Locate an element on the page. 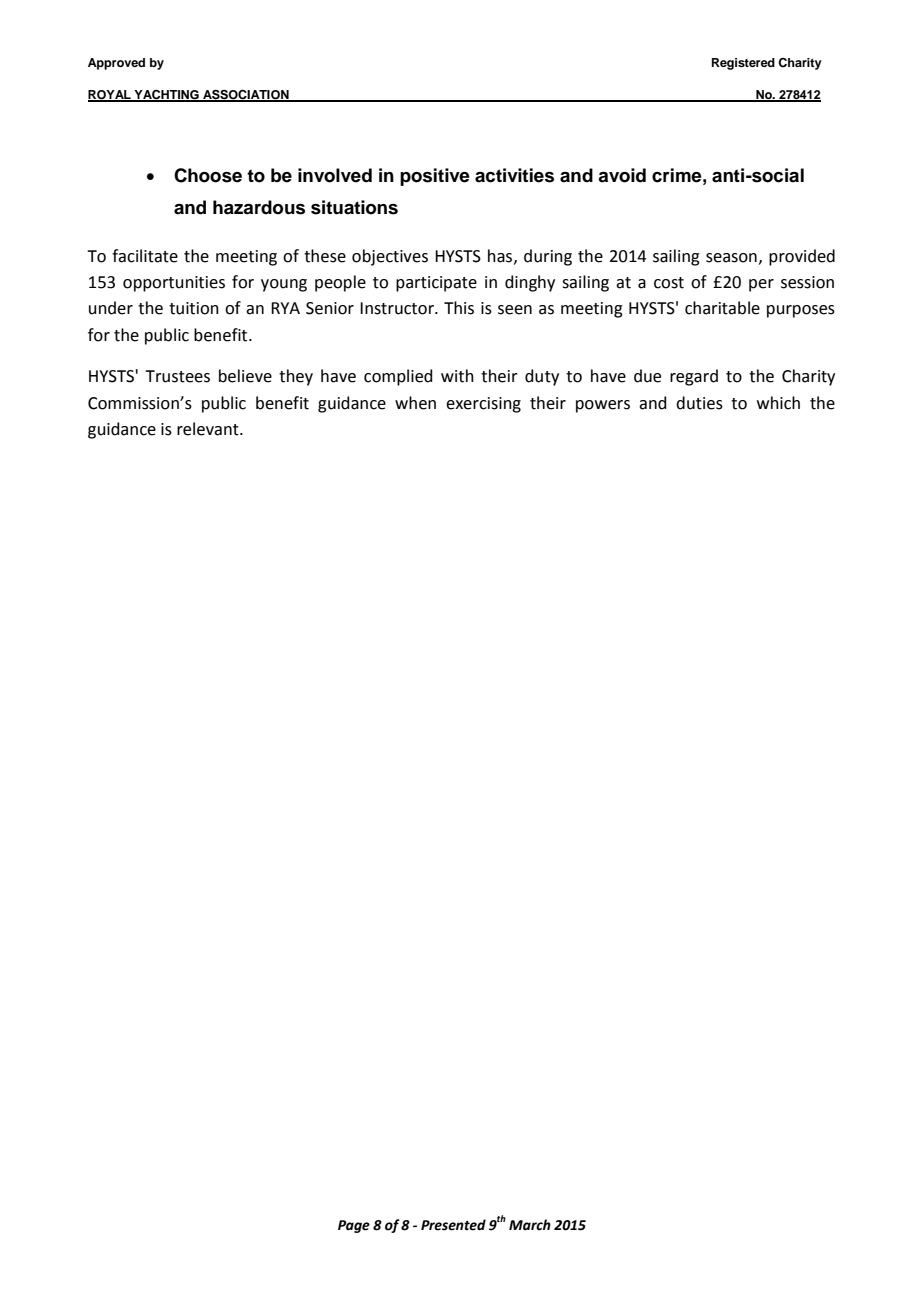  exercising is located at coordinates (483, 405).
